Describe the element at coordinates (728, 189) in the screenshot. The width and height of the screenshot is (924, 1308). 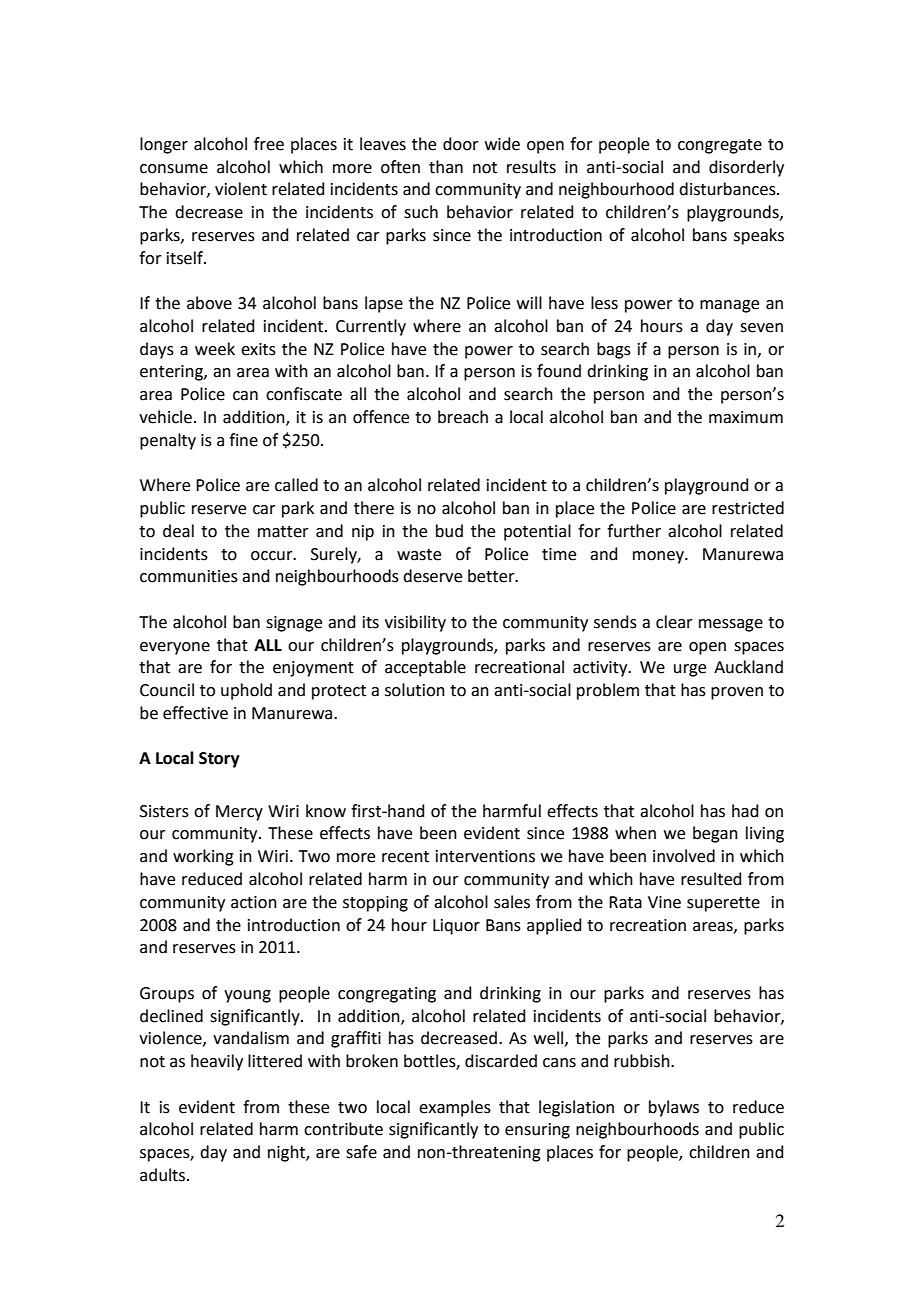
I see `disturbances` at that location.
